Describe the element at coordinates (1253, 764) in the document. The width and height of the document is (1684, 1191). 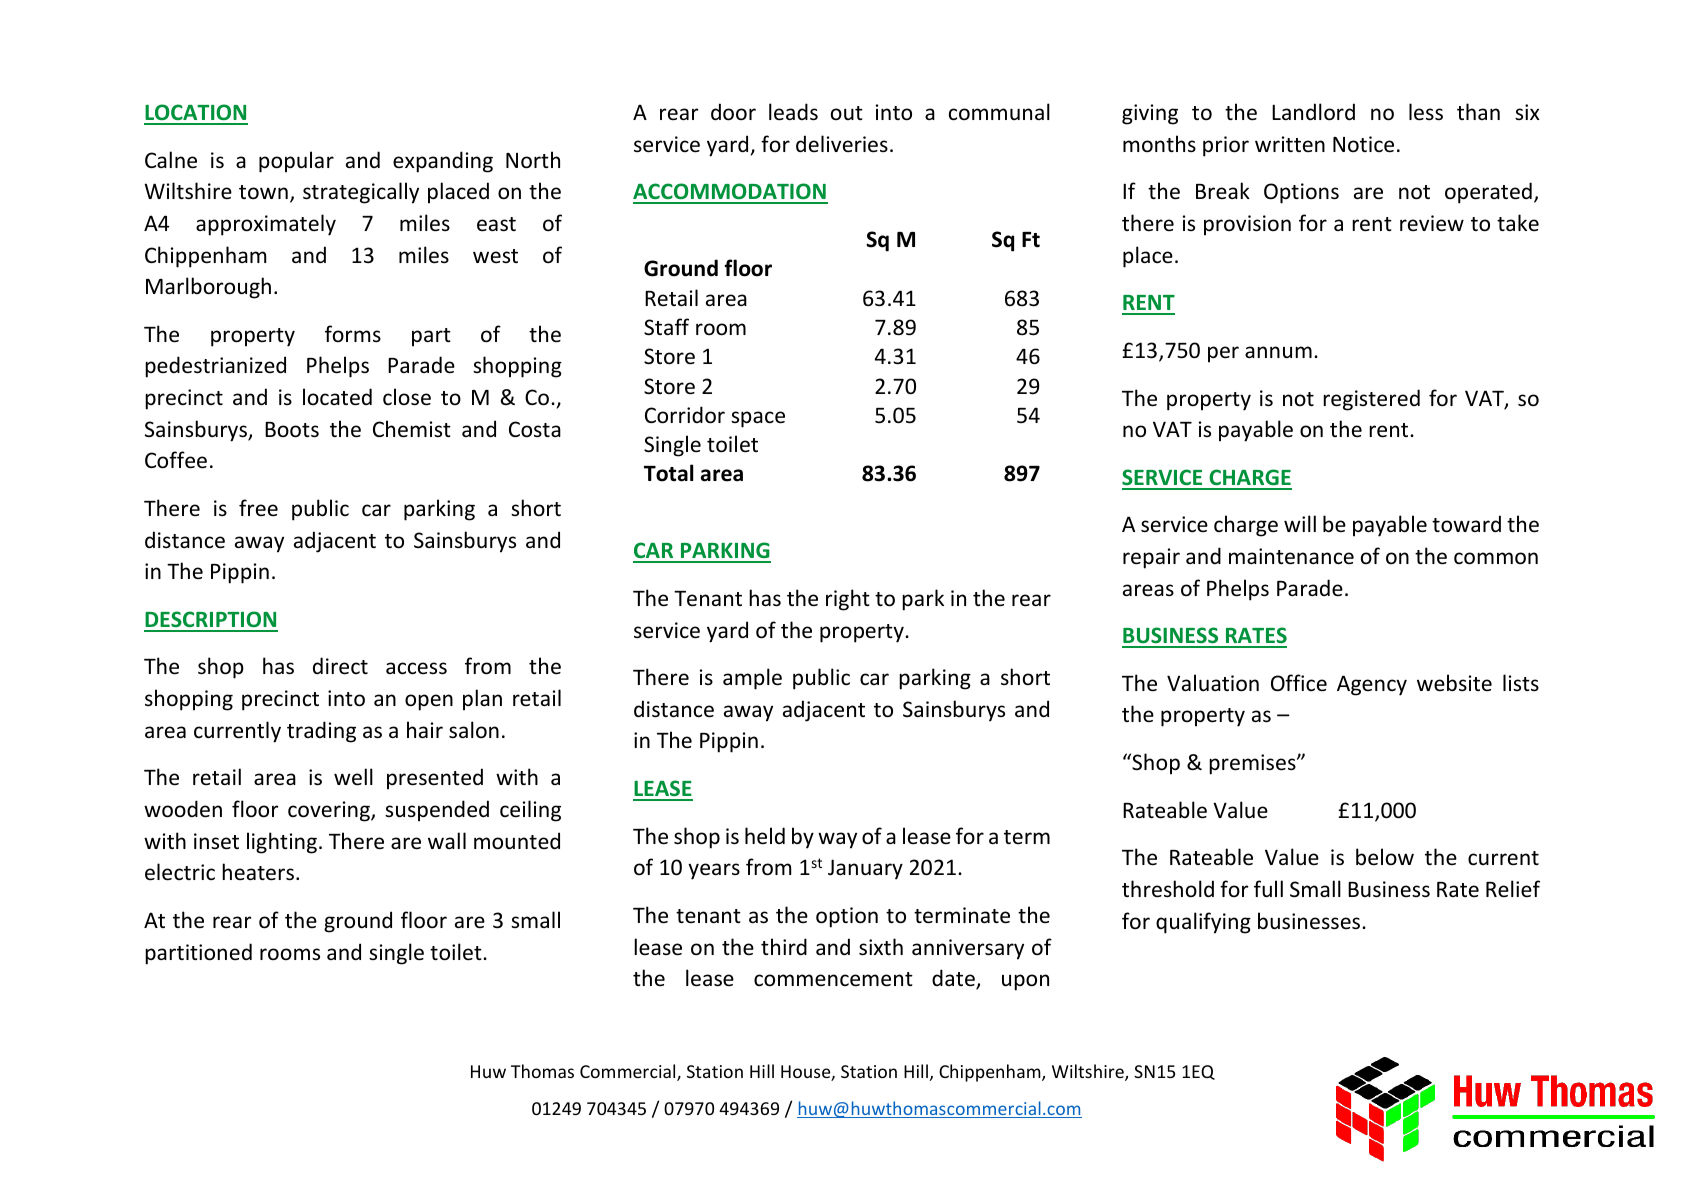
I see `premises` at that location.
